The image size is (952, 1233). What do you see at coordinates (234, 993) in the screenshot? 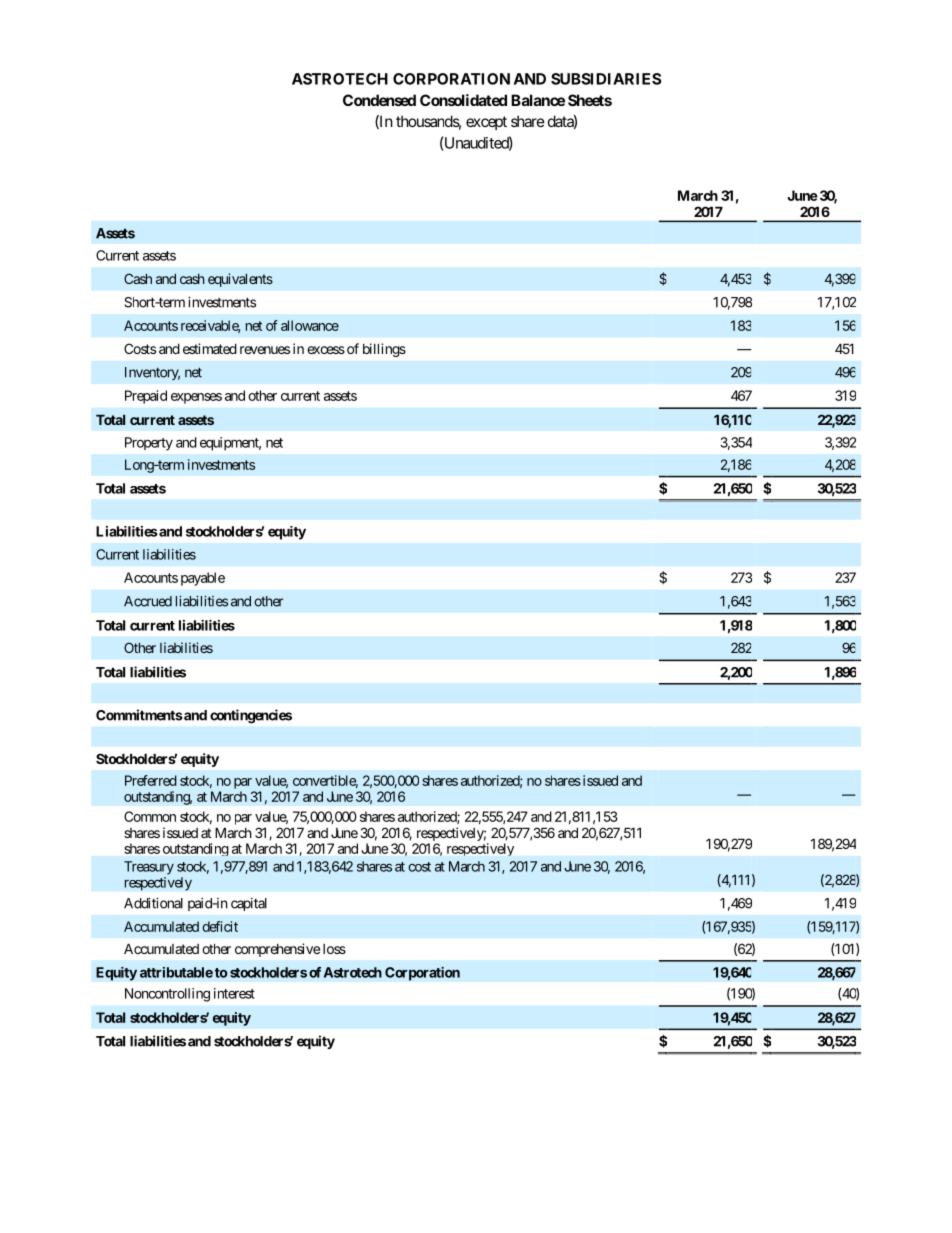
I see `interest` at bounding box center [234, 993].
